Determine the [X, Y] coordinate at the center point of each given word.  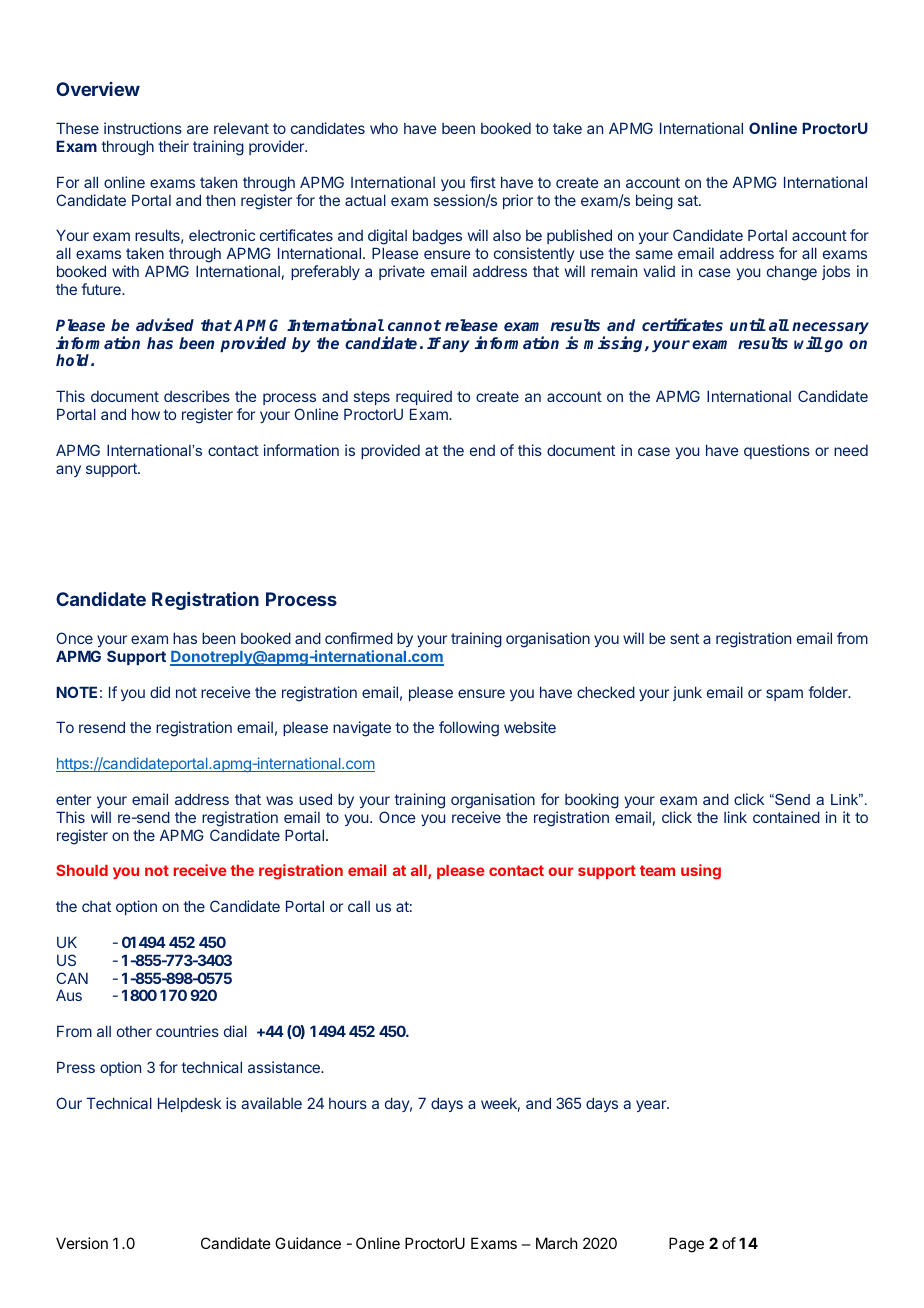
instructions [143, 128]
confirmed [359, 638]
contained [786, 817]
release [471, 325]
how [146, 414]
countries [187, 1031]
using [701, 872]
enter [73, 799]
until [748, 324]
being [654, 202]
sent [684, 638]
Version [82, 1243]
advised [165, 324]
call [359, 906]
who [384, 128]
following [469, 729]
